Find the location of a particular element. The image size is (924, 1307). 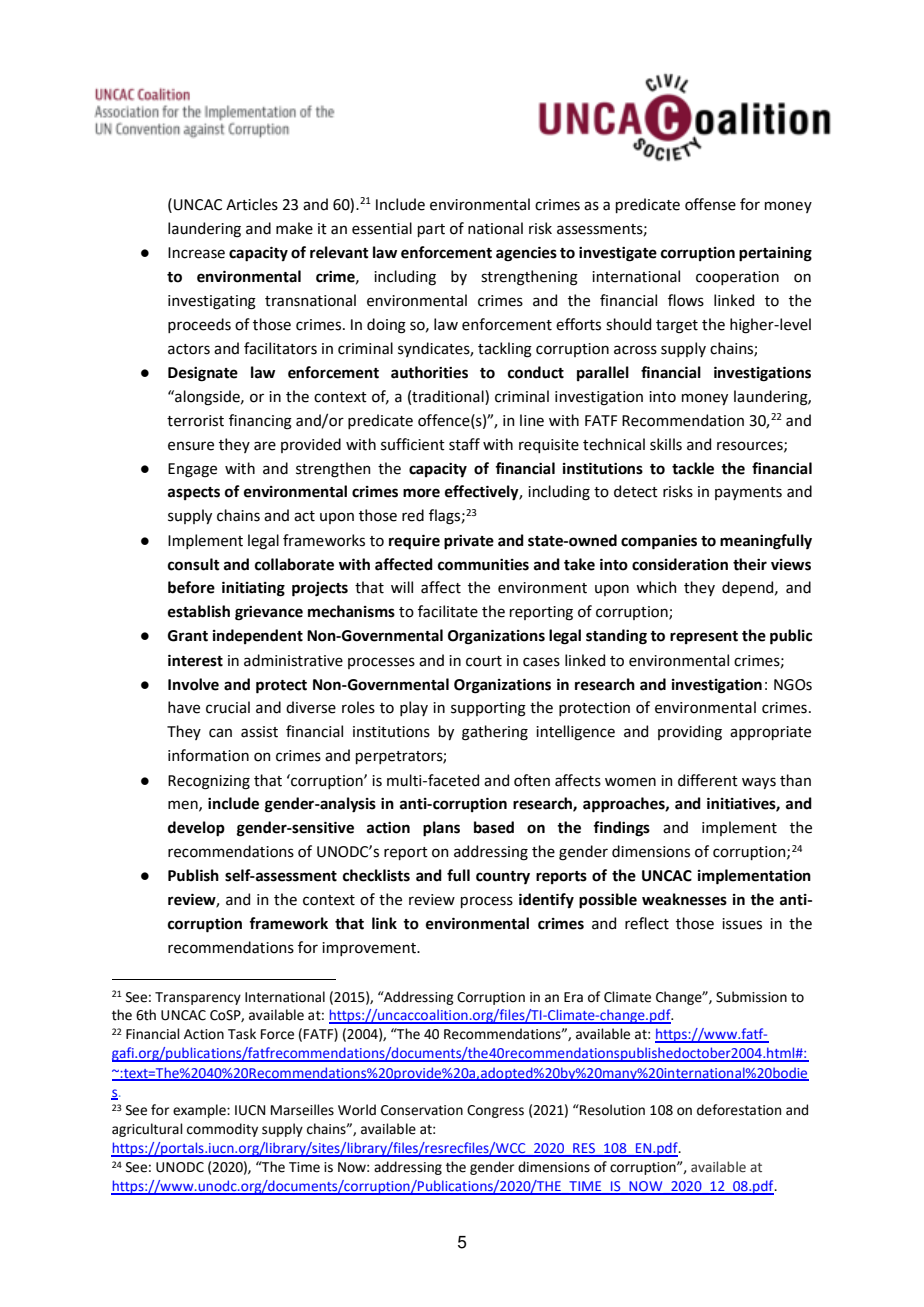

issues is located at coordinates (742, 924).
